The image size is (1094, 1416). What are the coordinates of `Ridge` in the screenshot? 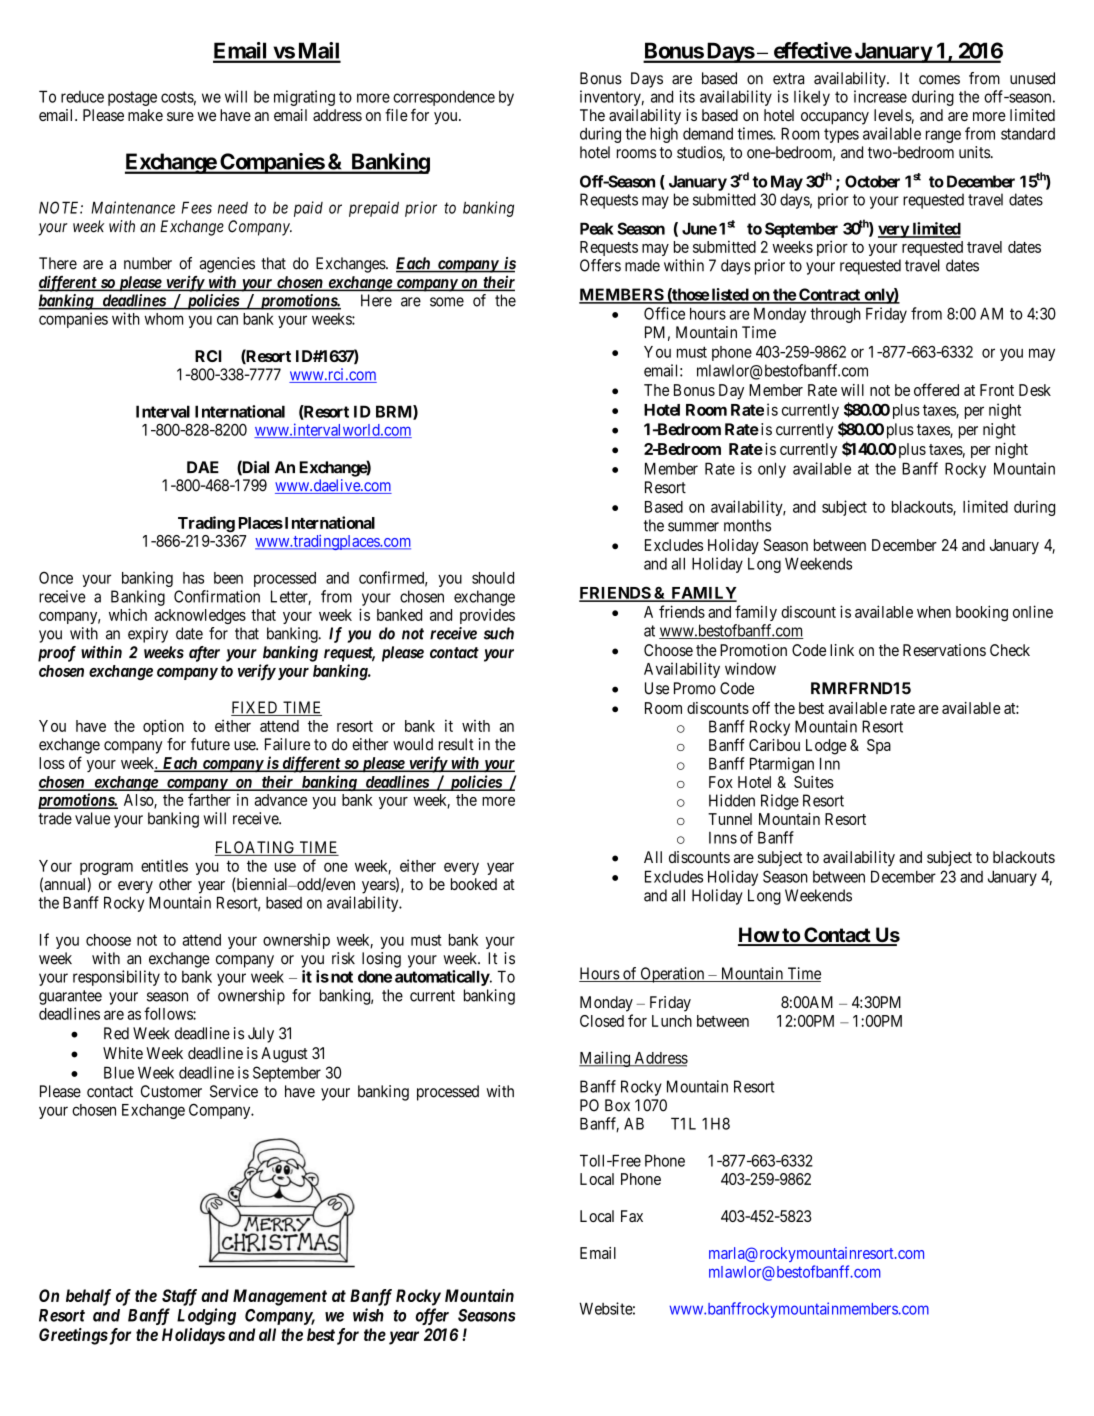 It's located at (780, 802).
